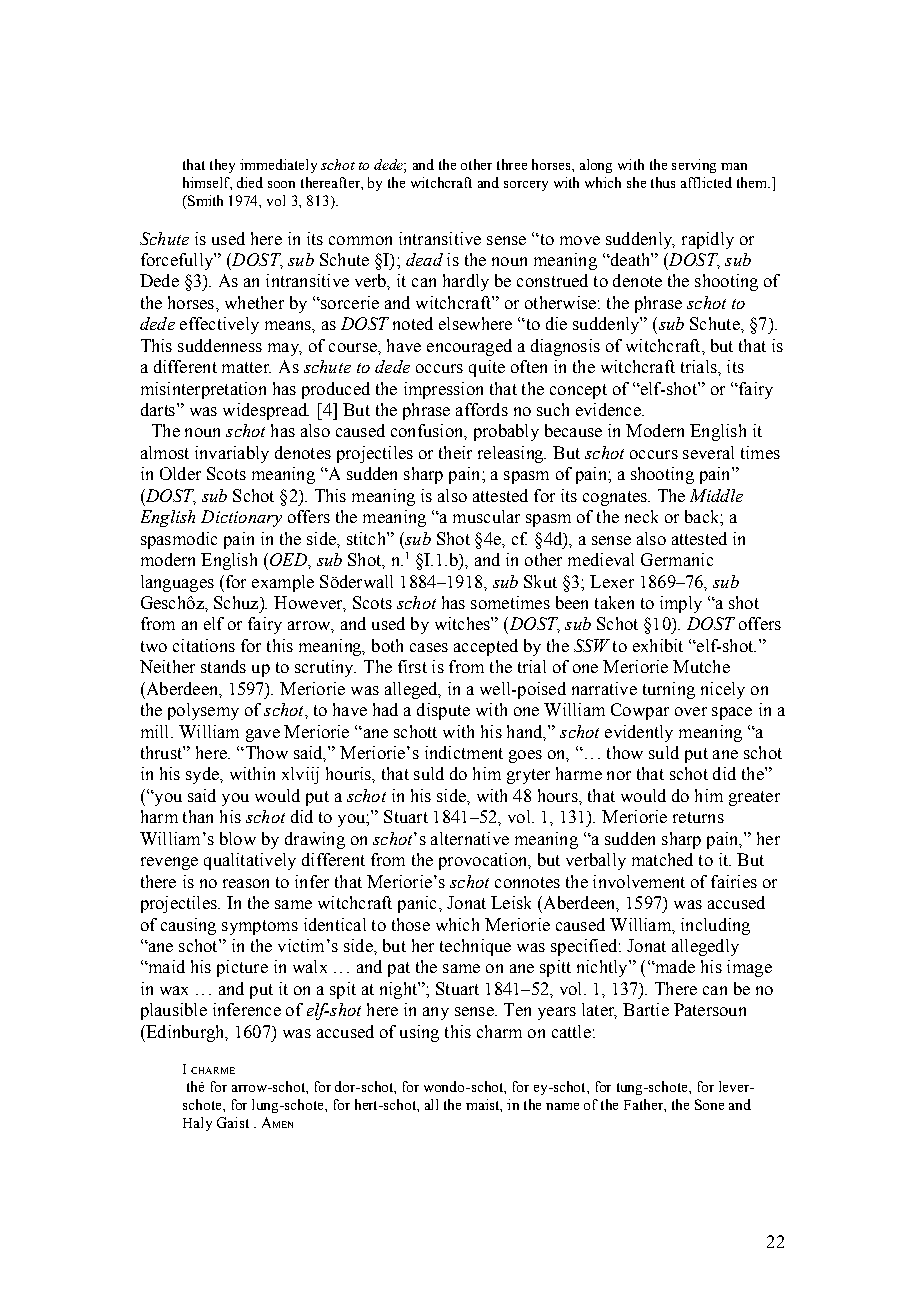  I want to click on Edinburgh, so click(185, 1033).
